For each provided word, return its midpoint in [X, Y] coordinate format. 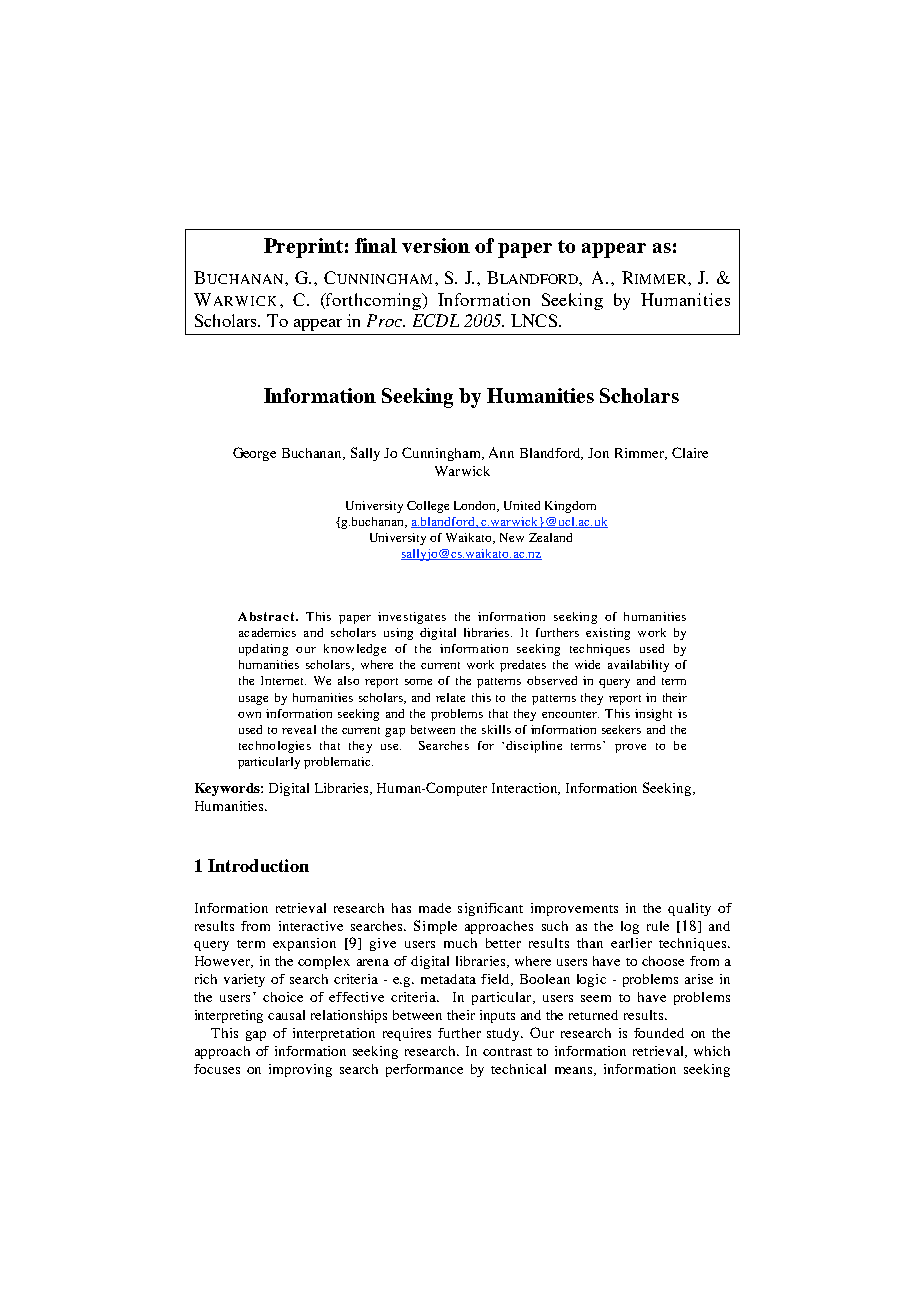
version [436, 245]
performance [424, 1070]
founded [659, 1033]
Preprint [303, 248]
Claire [690, 452]
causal [286, 1015]
